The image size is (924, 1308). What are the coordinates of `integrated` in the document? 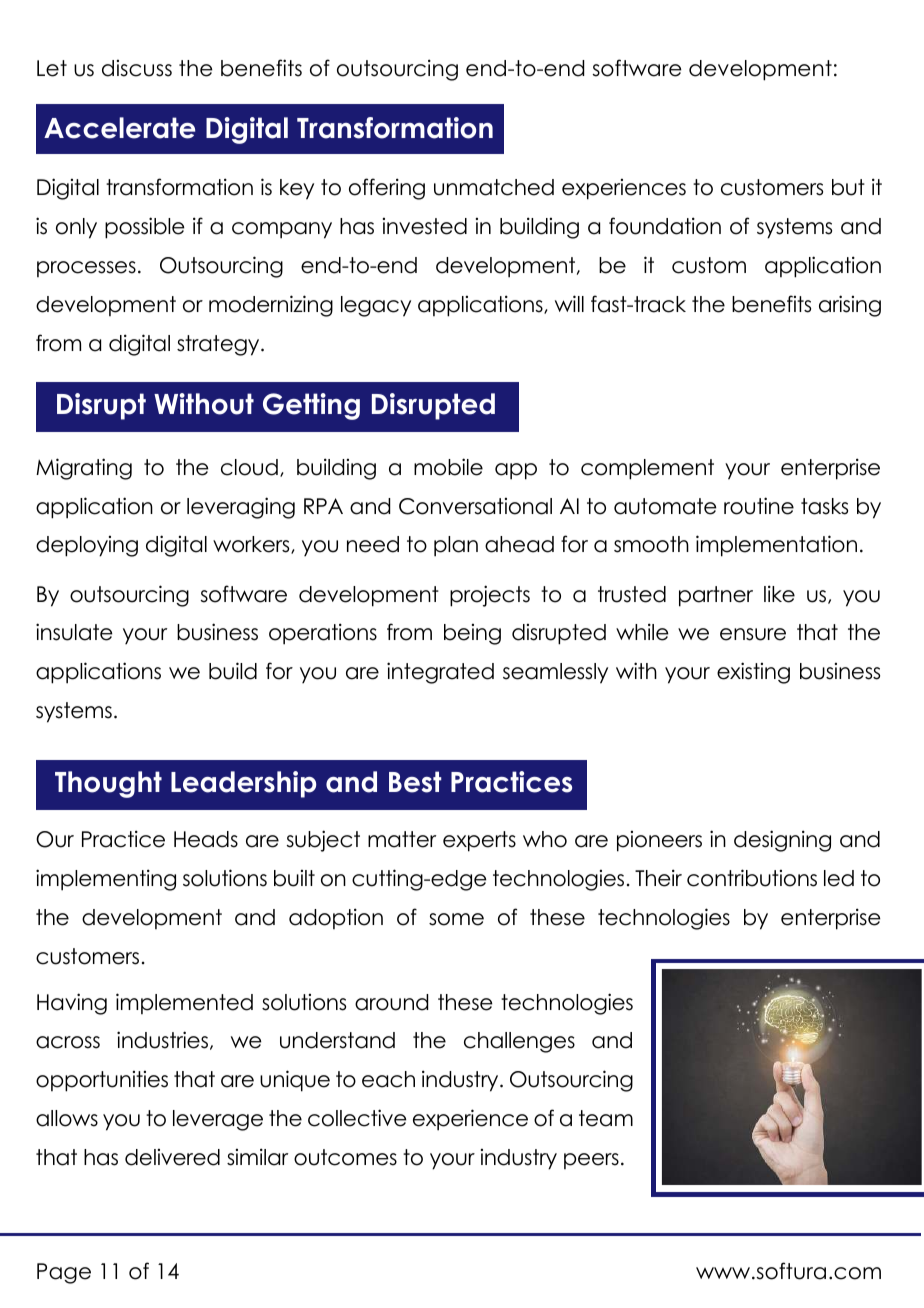 It's located at (440, 673).
